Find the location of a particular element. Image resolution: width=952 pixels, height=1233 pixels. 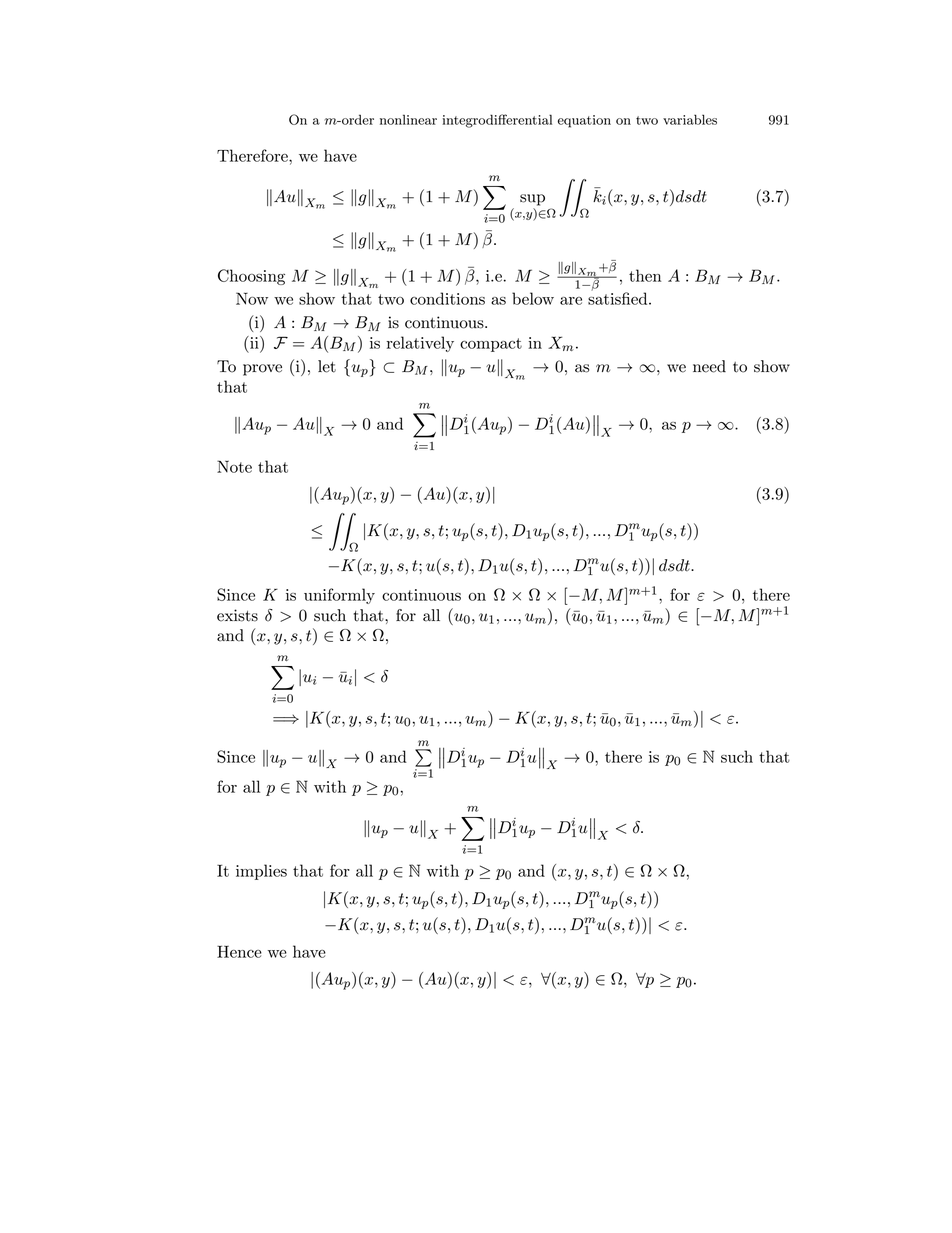

prove is located at coordinates (262, 370).
